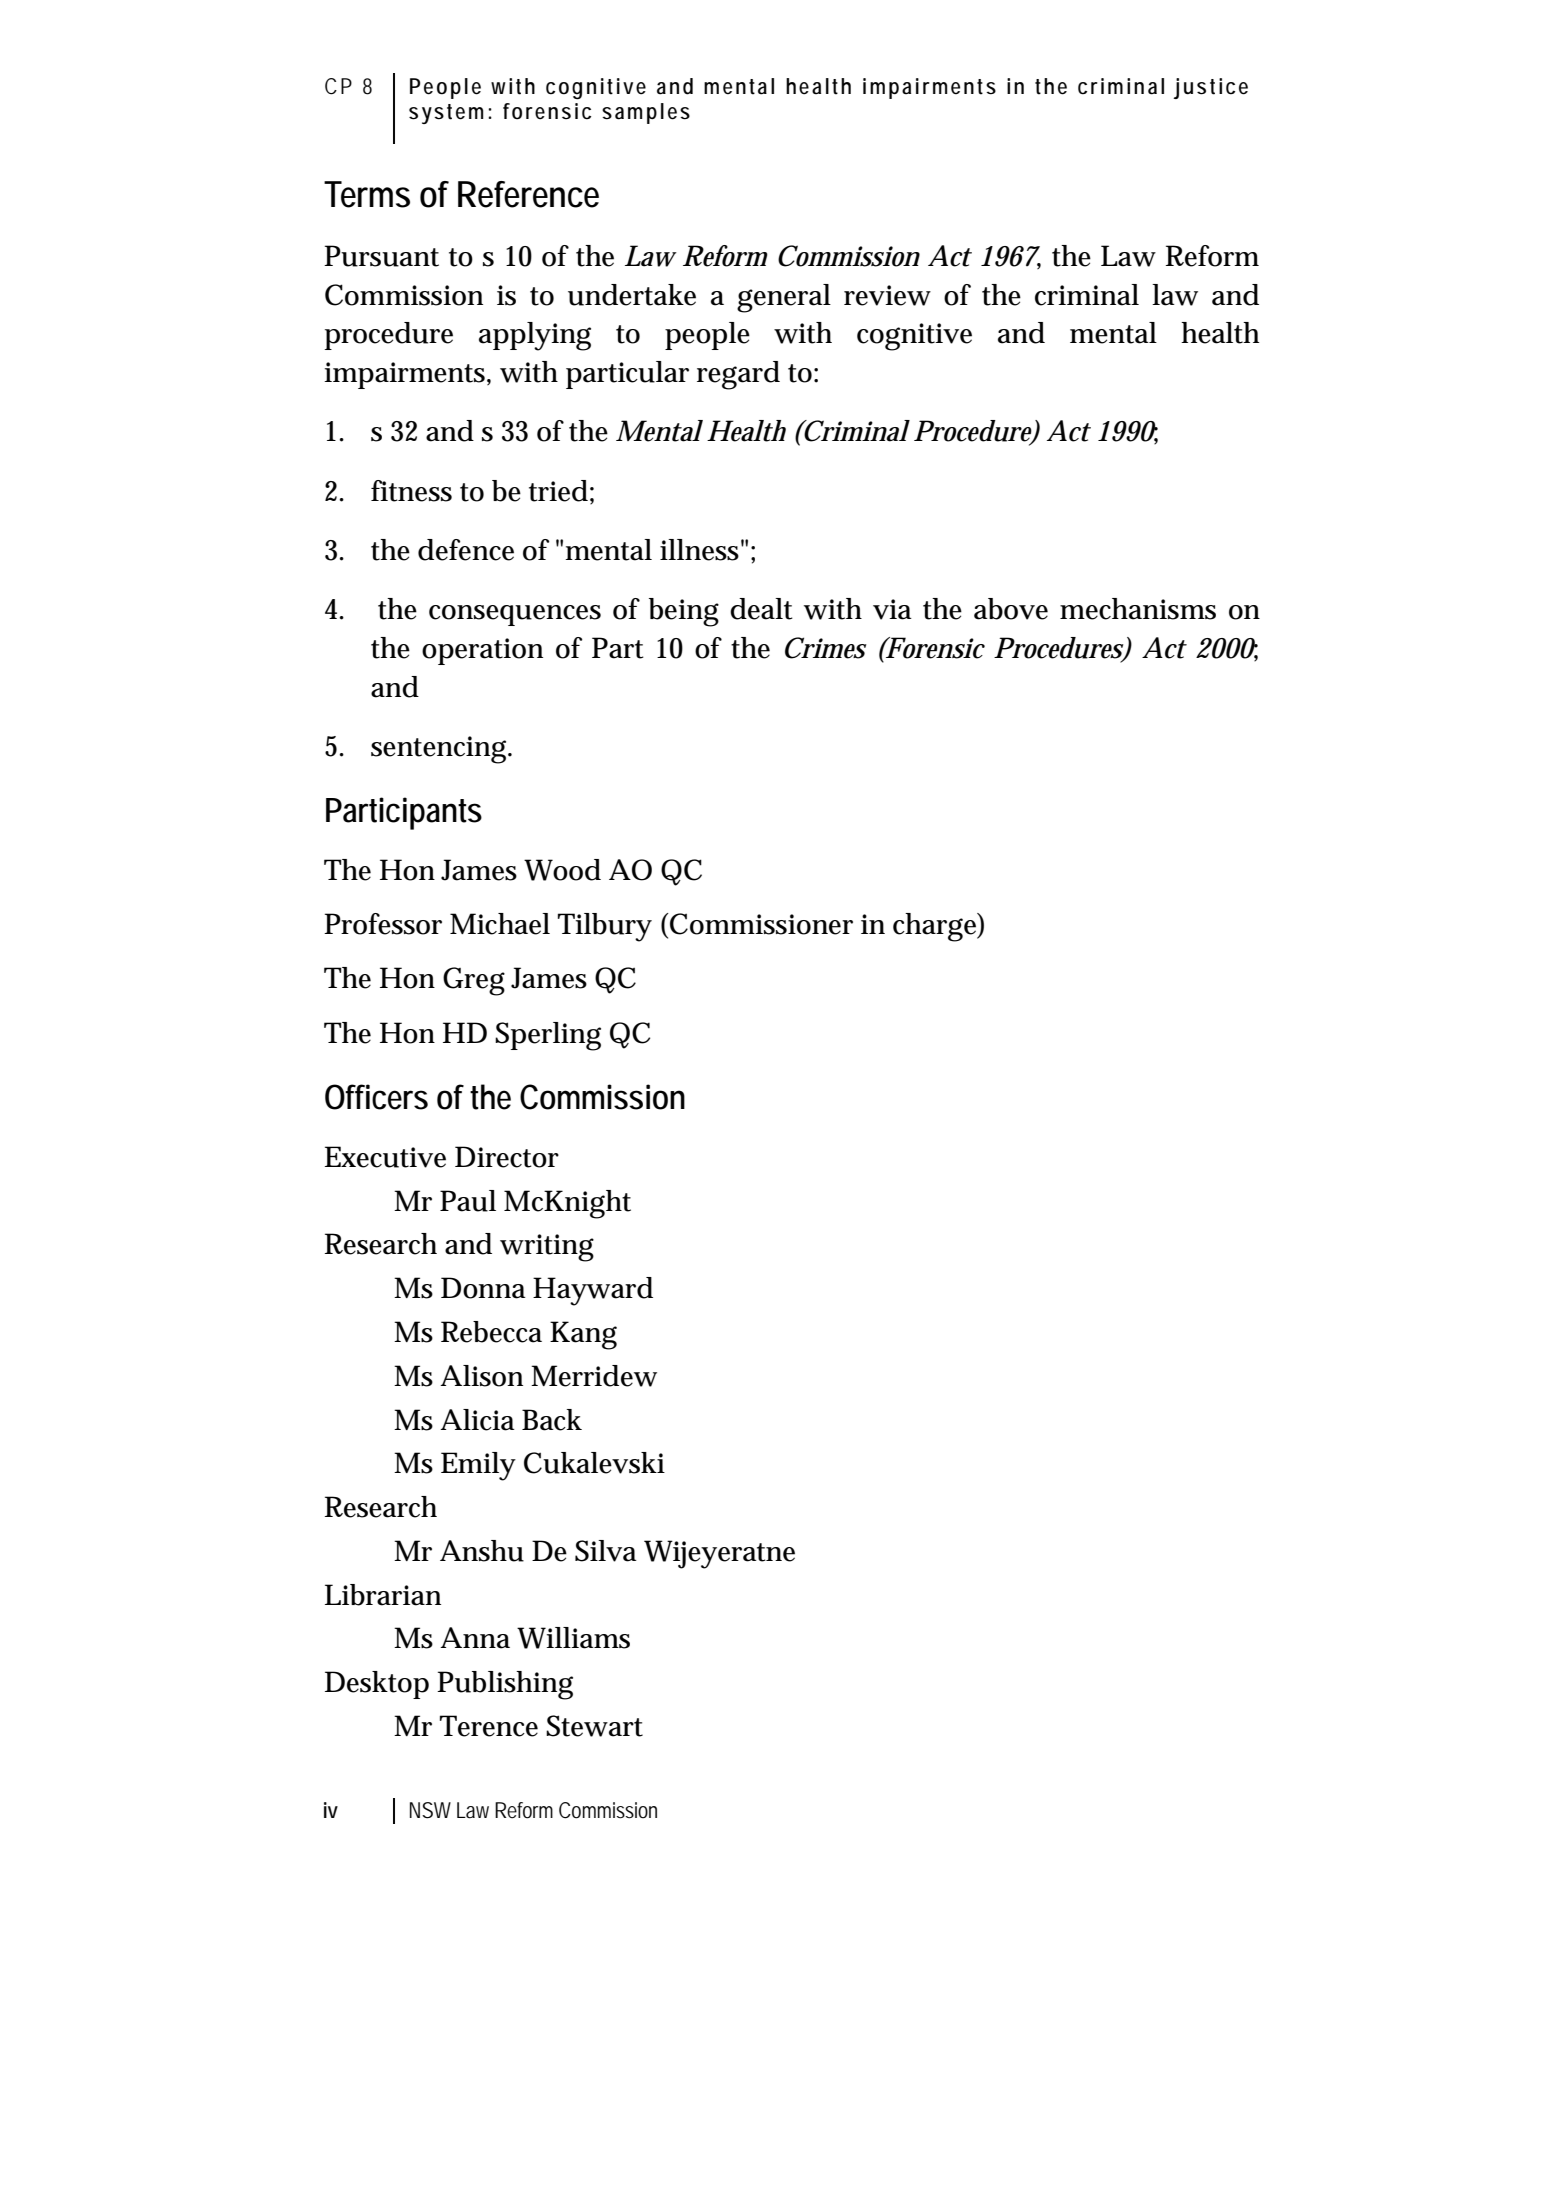 Image resolution: width=1547 pixels, height=2189 pixels. I want to click on above, so click(1011, 609).
